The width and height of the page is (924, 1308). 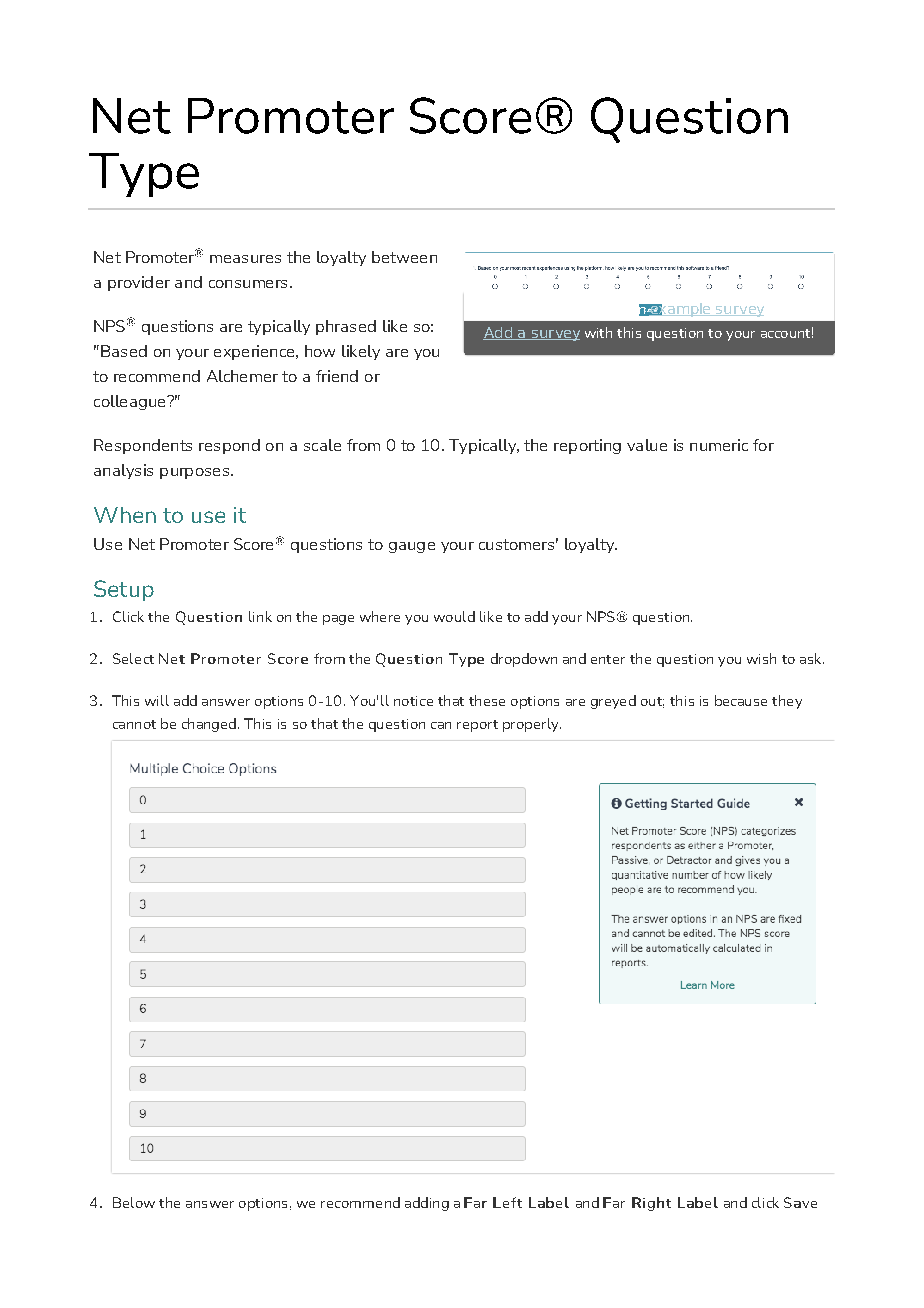 I want to click on wish, so click(x=761, y=658).
